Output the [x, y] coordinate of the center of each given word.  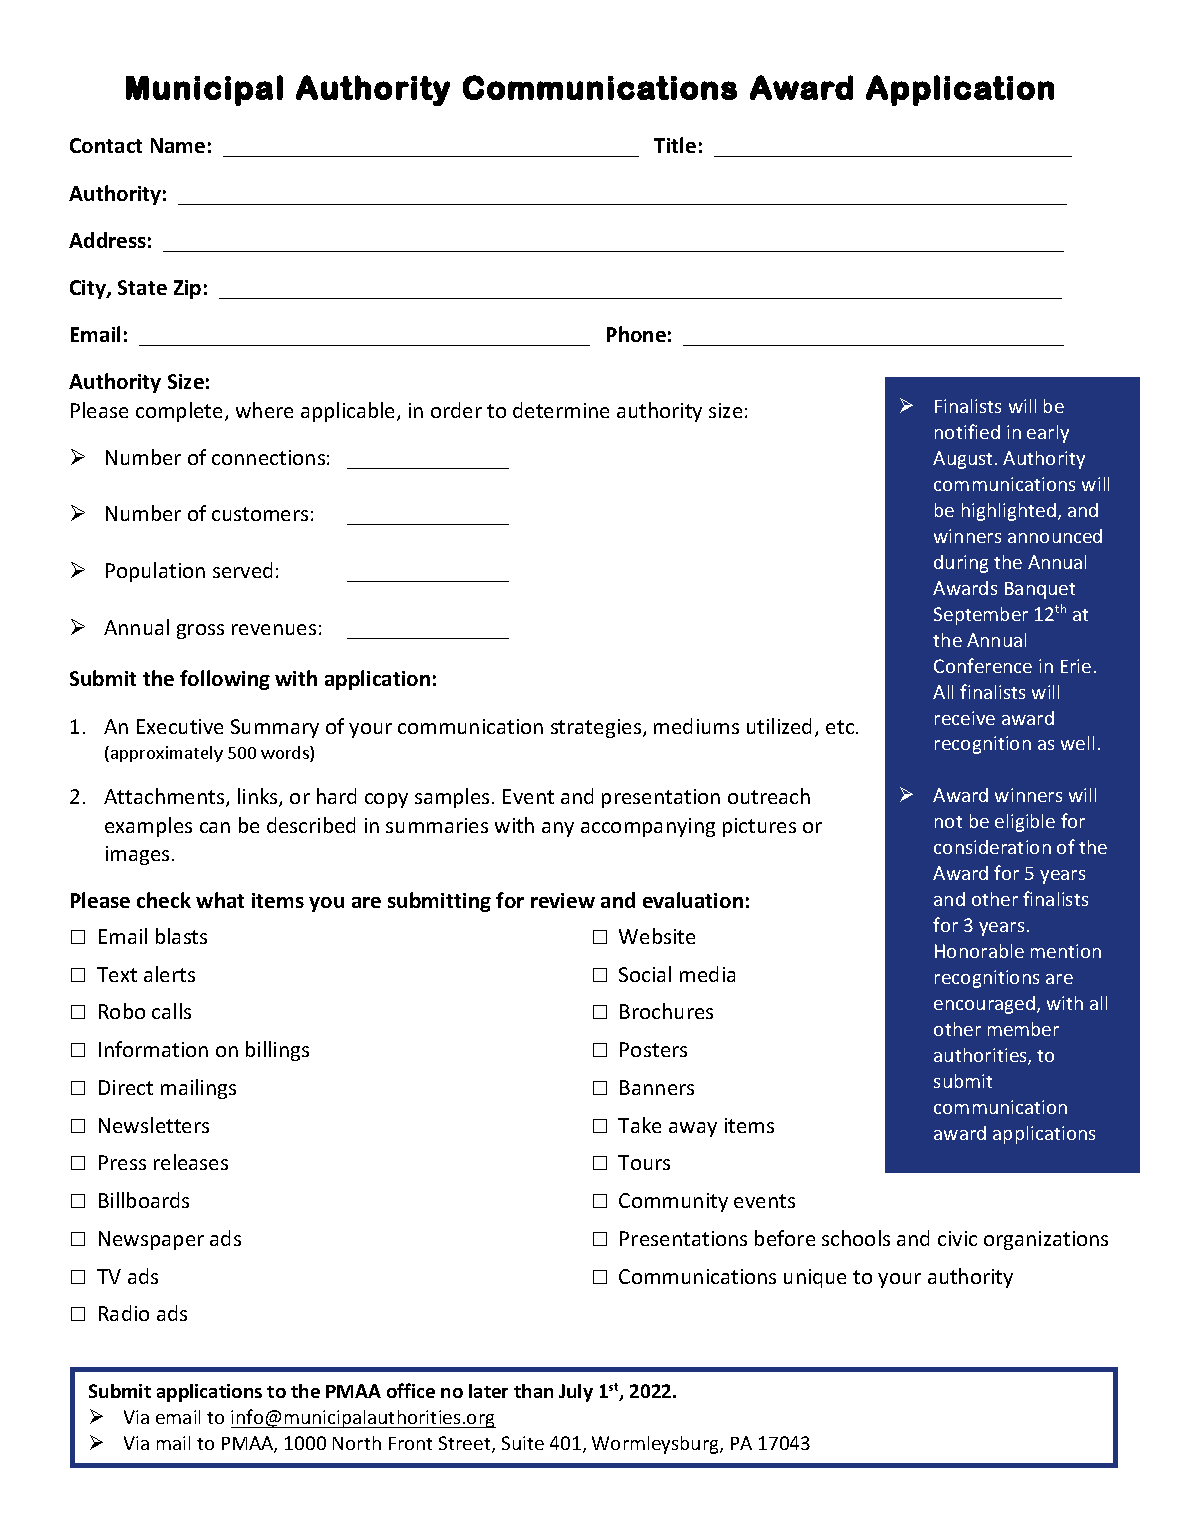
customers [260, 514]
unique [815, 1278]
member [1023, 1029]
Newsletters [154, 1125]
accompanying [648, 827]
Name [178, 145]
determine [561, 410]
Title [675, 145]
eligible [1025, 823]
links [259, 797]
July [576, 1393]
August [964, 460]
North [357, 1443]
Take [639, 1125]
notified [967, 431]
